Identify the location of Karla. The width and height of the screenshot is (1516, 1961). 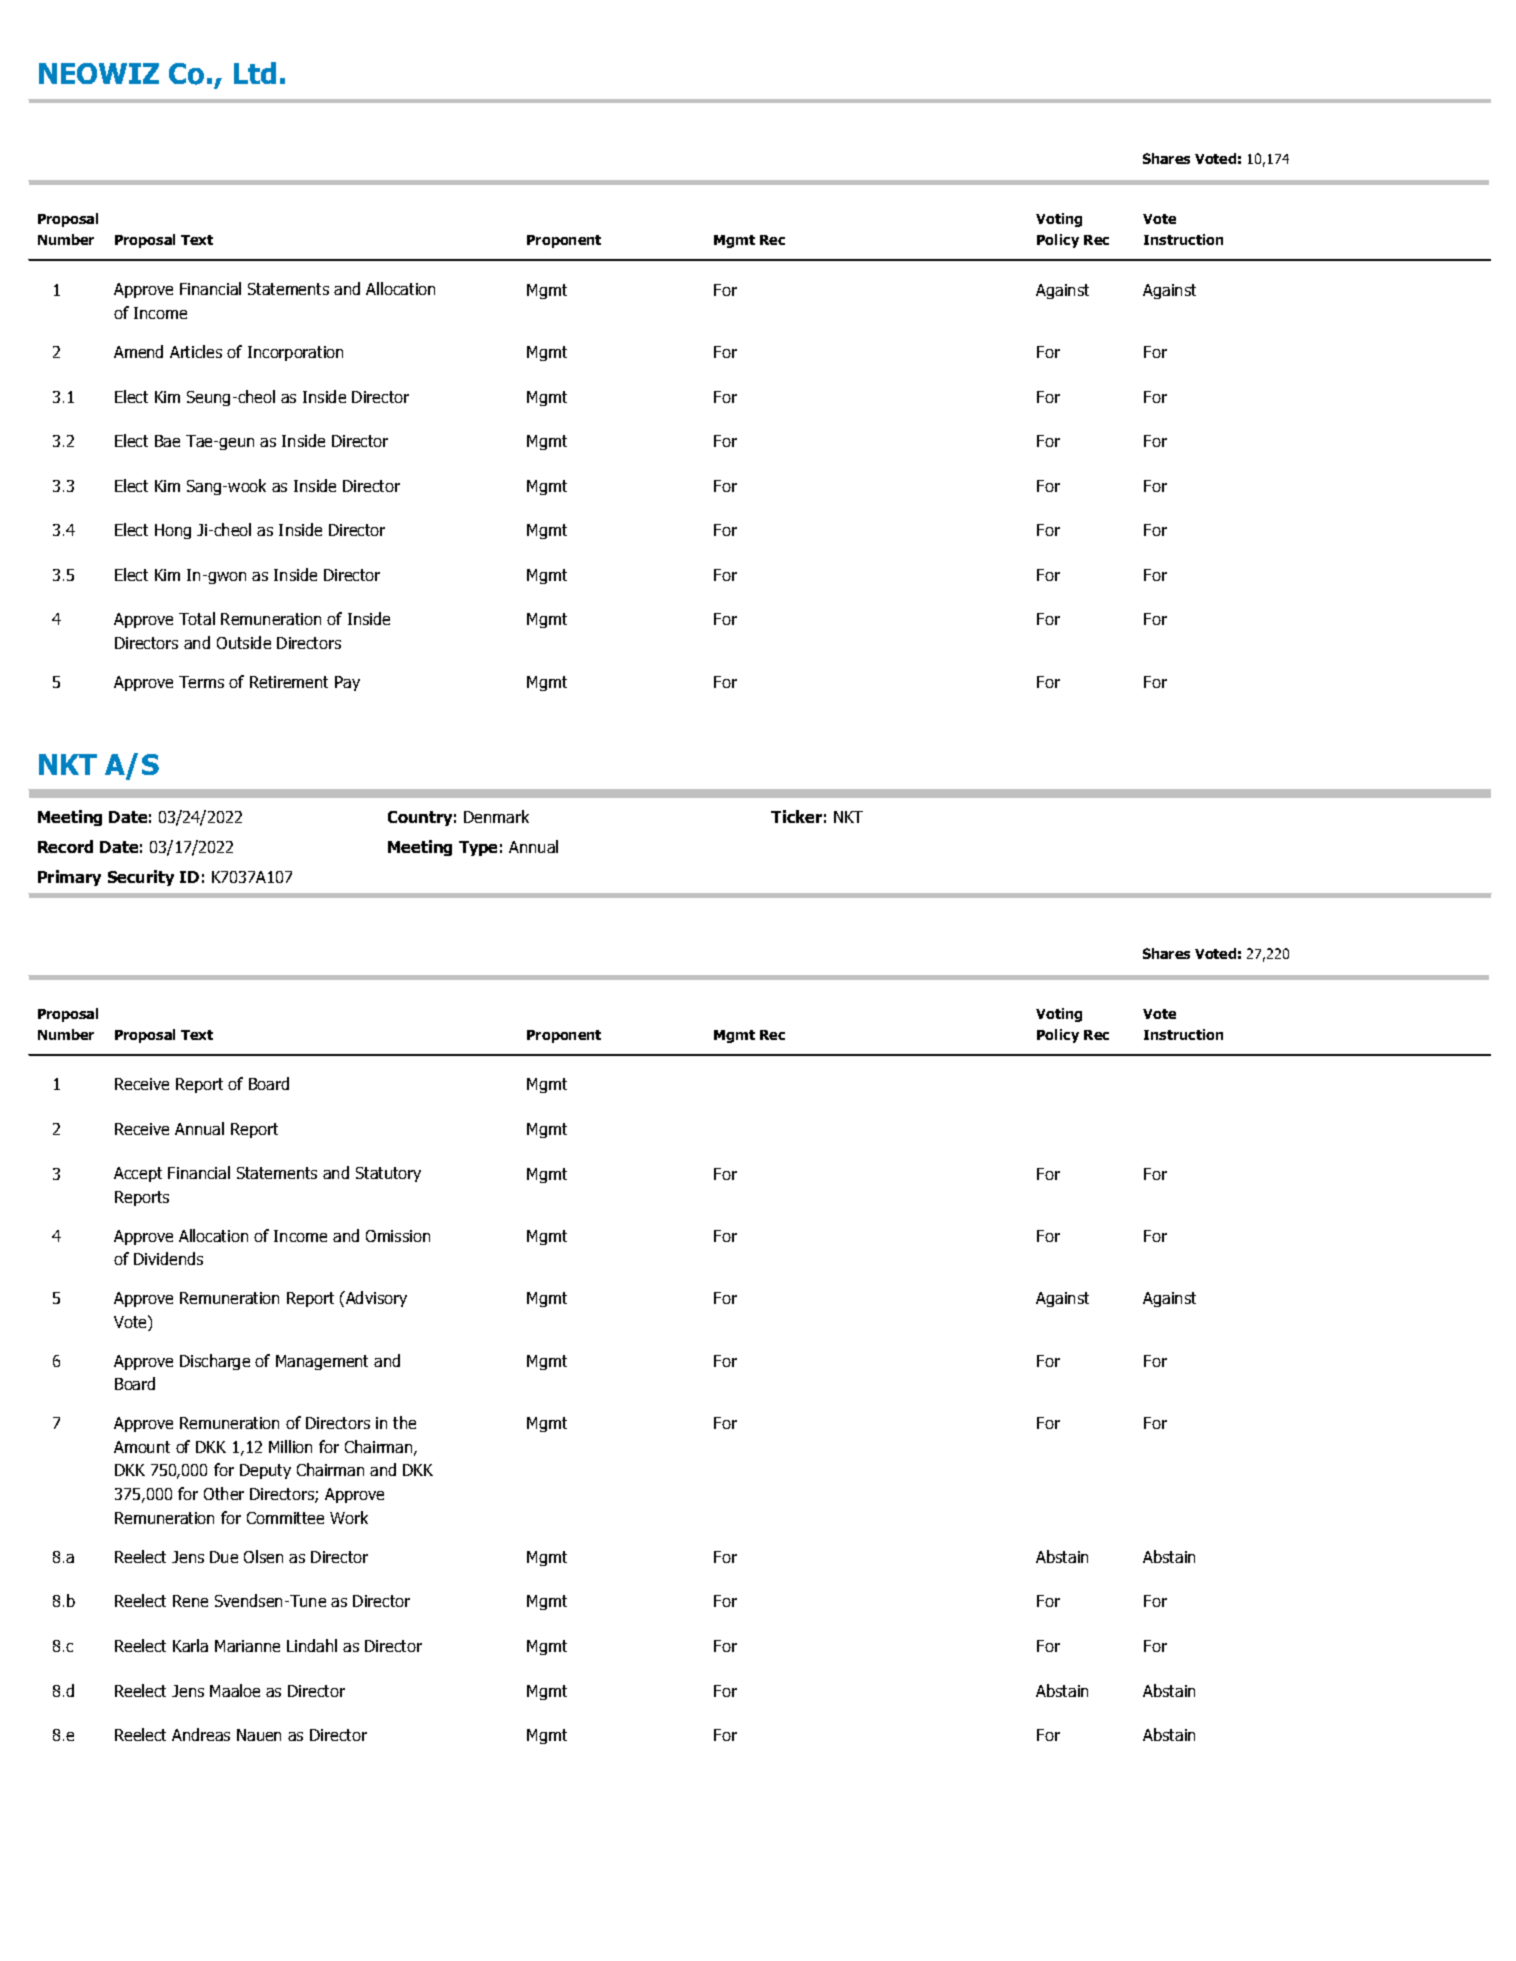
(190, 1645).
